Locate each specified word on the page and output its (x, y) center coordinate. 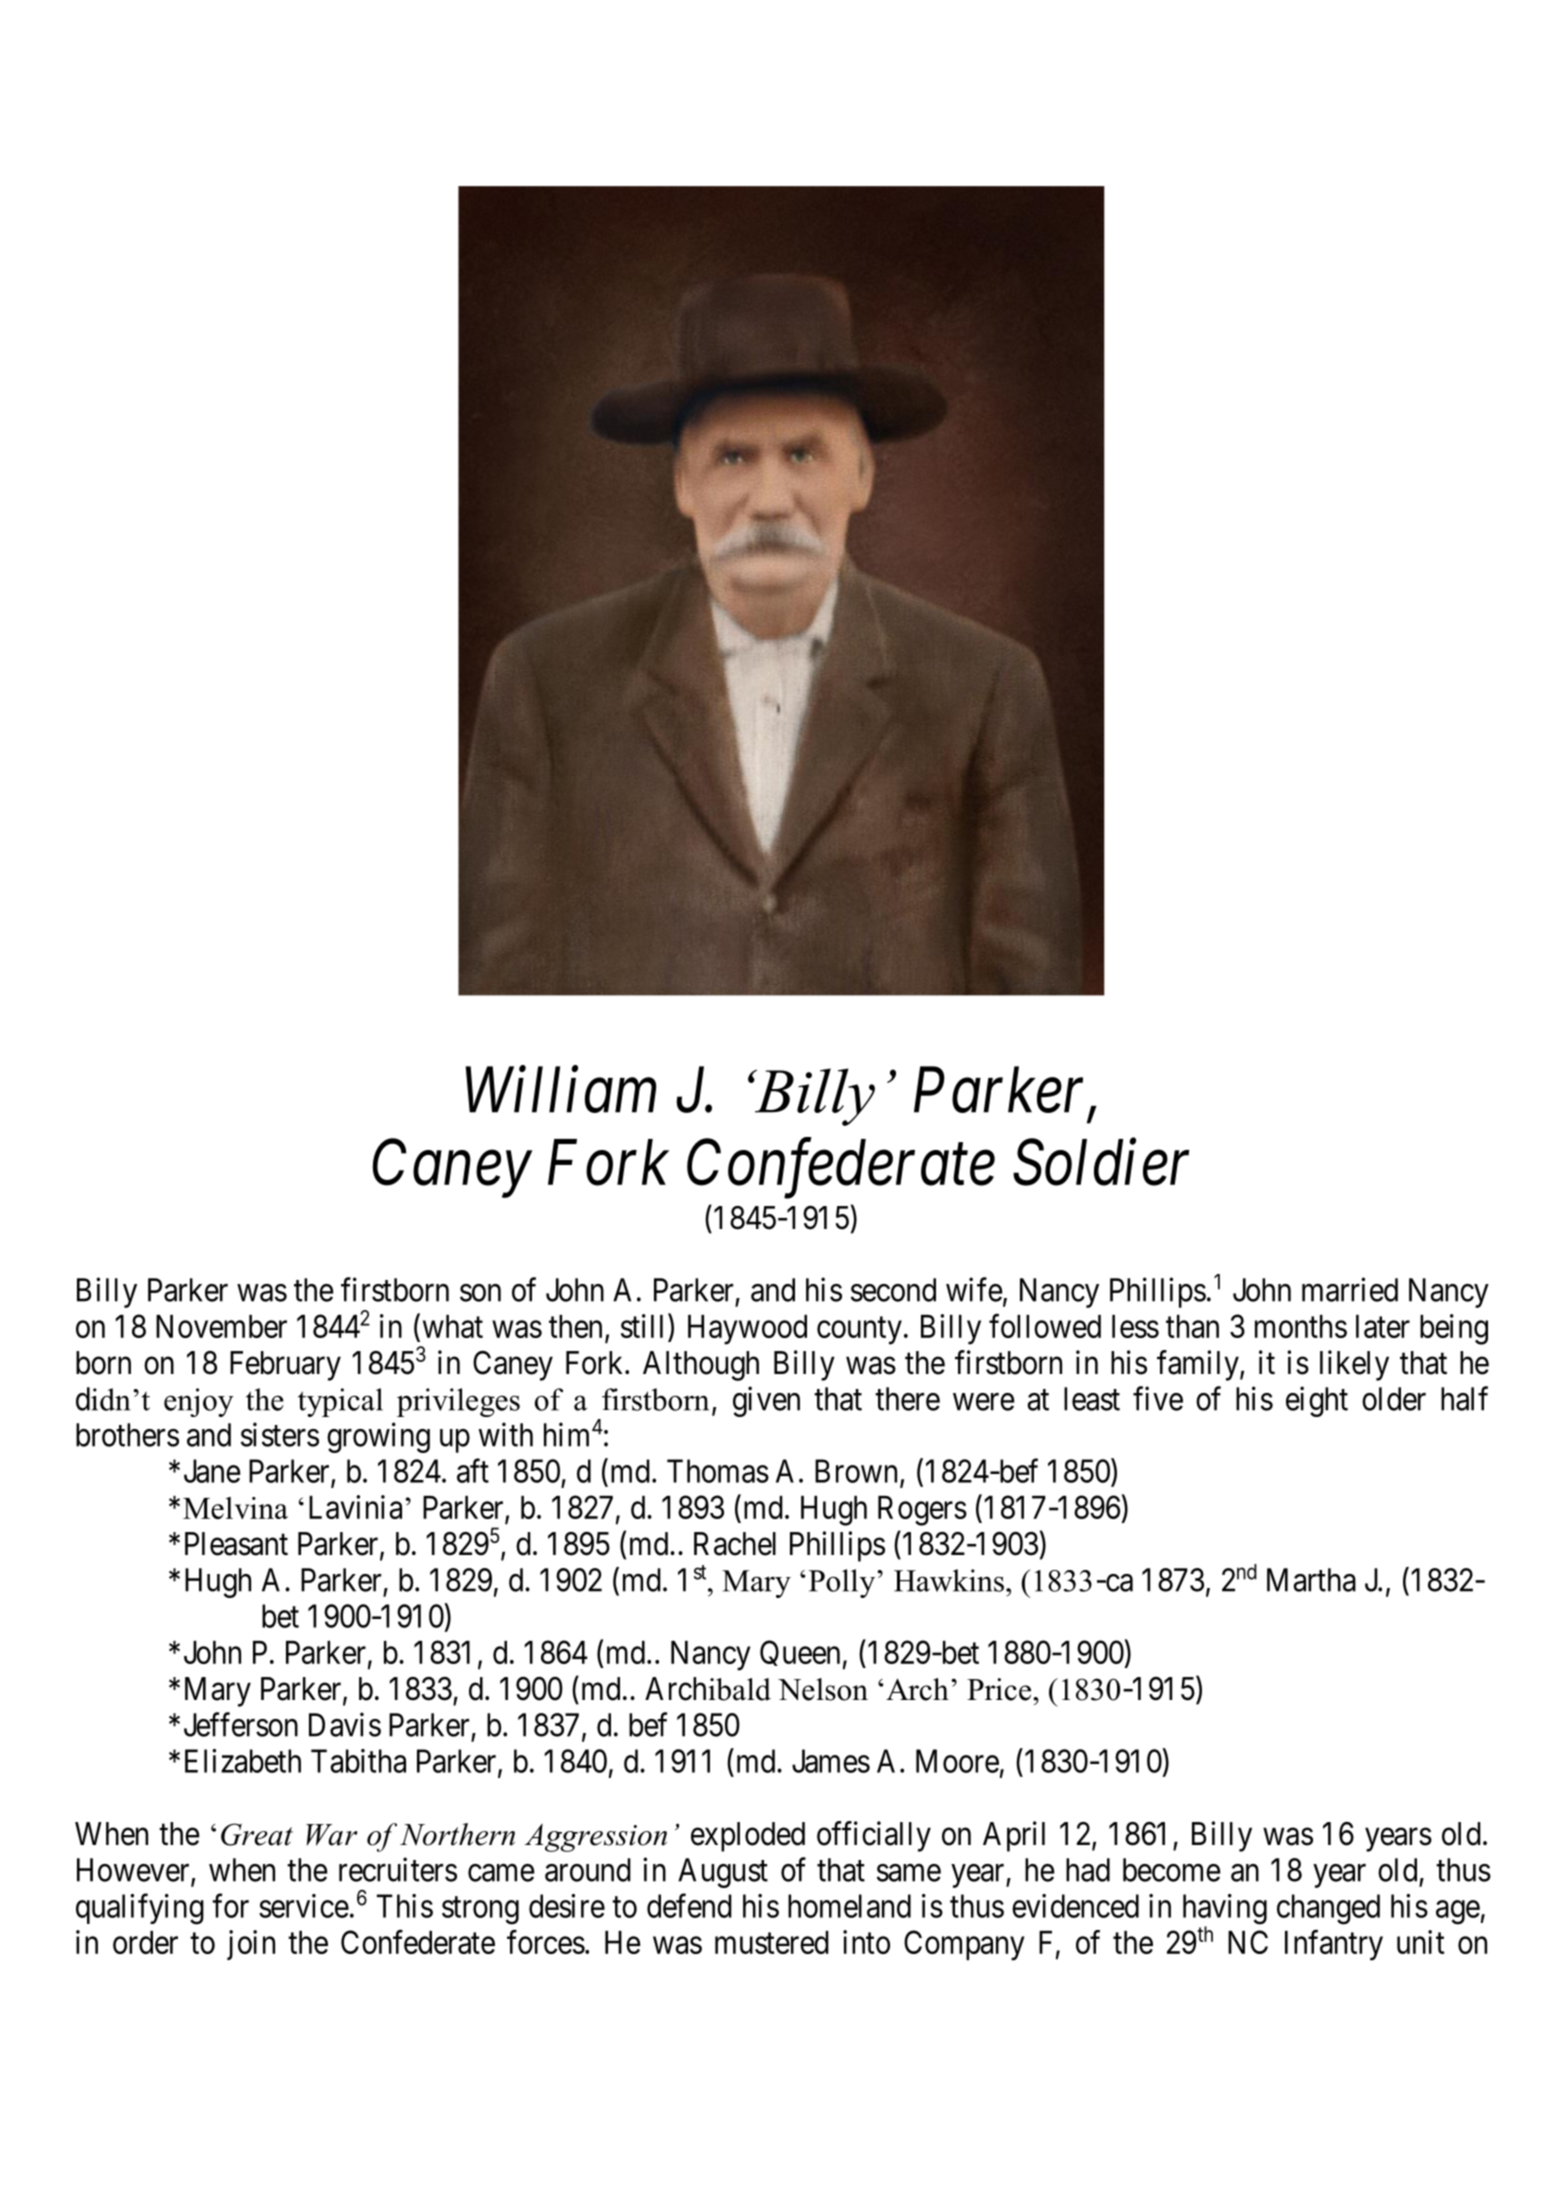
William (561, 1090)
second (893, 1290)
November (221, 1326)
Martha (1311, 1580)
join (251, 1945)
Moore (957, 1761)
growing (378, 1437)
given (766, 1401)
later (1383, 1326)
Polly (843, 1583)
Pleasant (236, 1544)
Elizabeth (243, 1761)
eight (1317, 1401)
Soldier (1101, 1162)
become (1172, 1870)
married (1350, 1289)
